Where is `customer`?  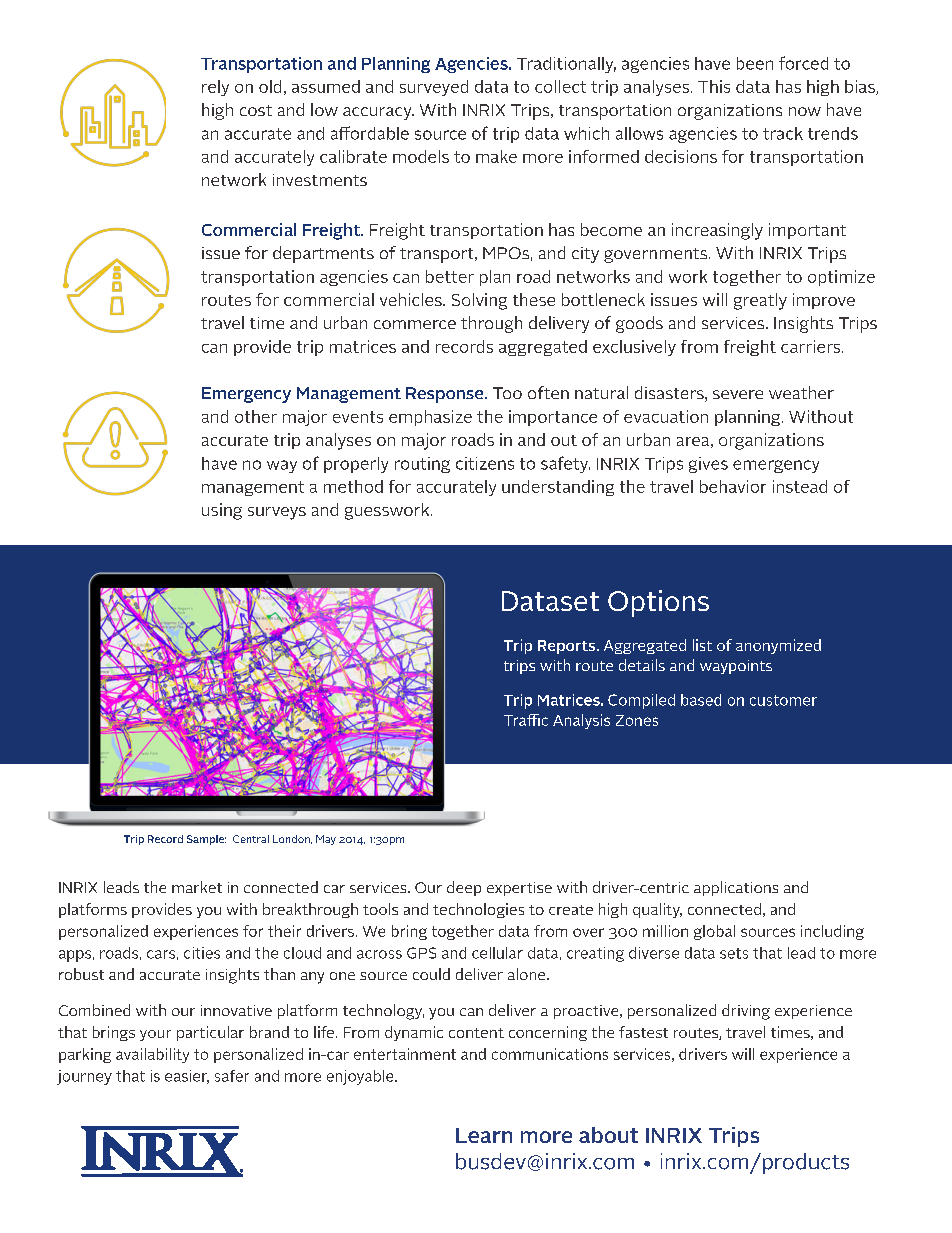 customer is located at coordinates (783, 700).
